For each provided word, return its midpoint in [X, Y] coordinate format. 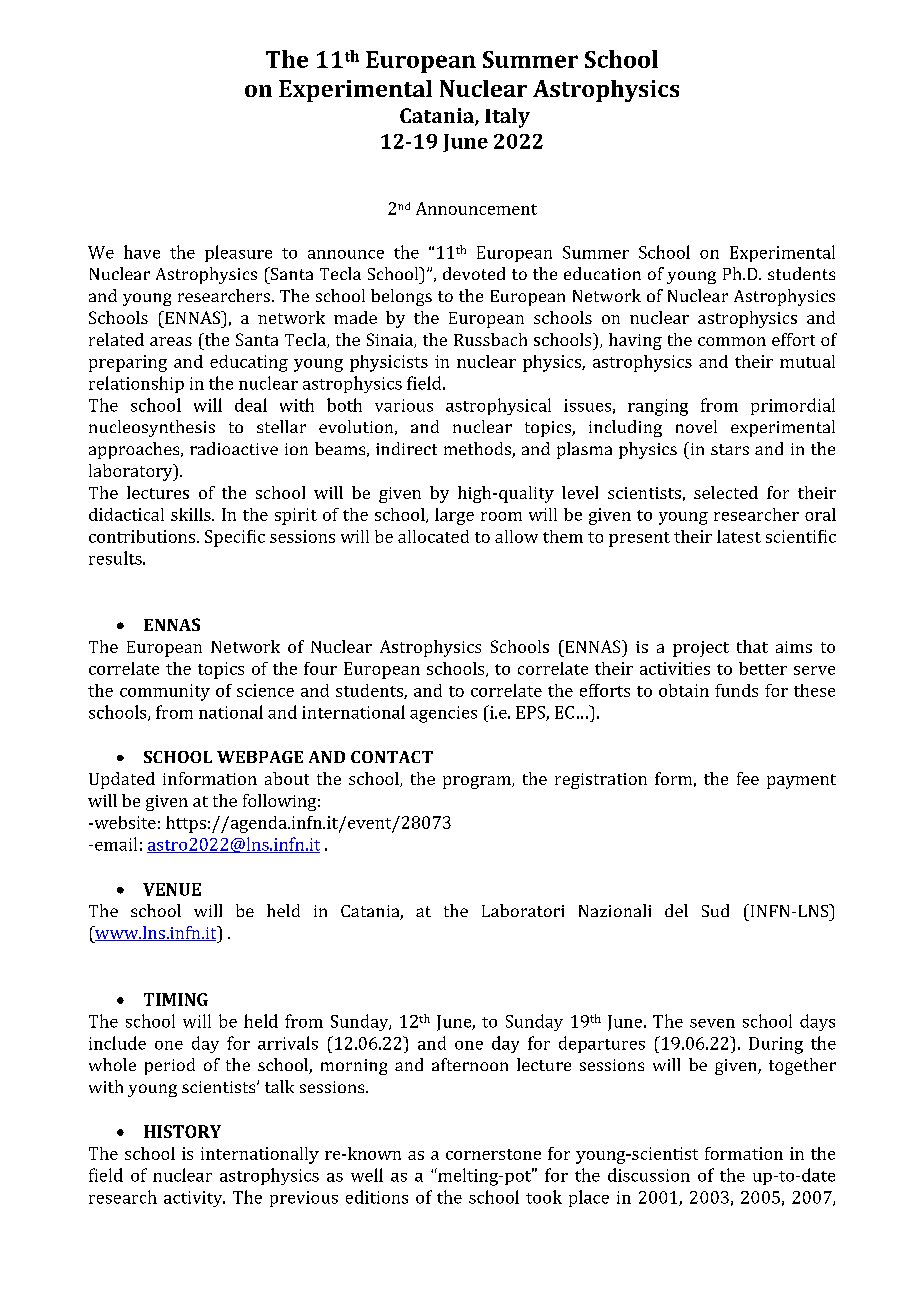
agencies [443, 714]
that [752, 646]
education [602, 273]
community [165, 692]
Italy [507, 118]
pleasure [238, 253]
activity [194, 1199]
